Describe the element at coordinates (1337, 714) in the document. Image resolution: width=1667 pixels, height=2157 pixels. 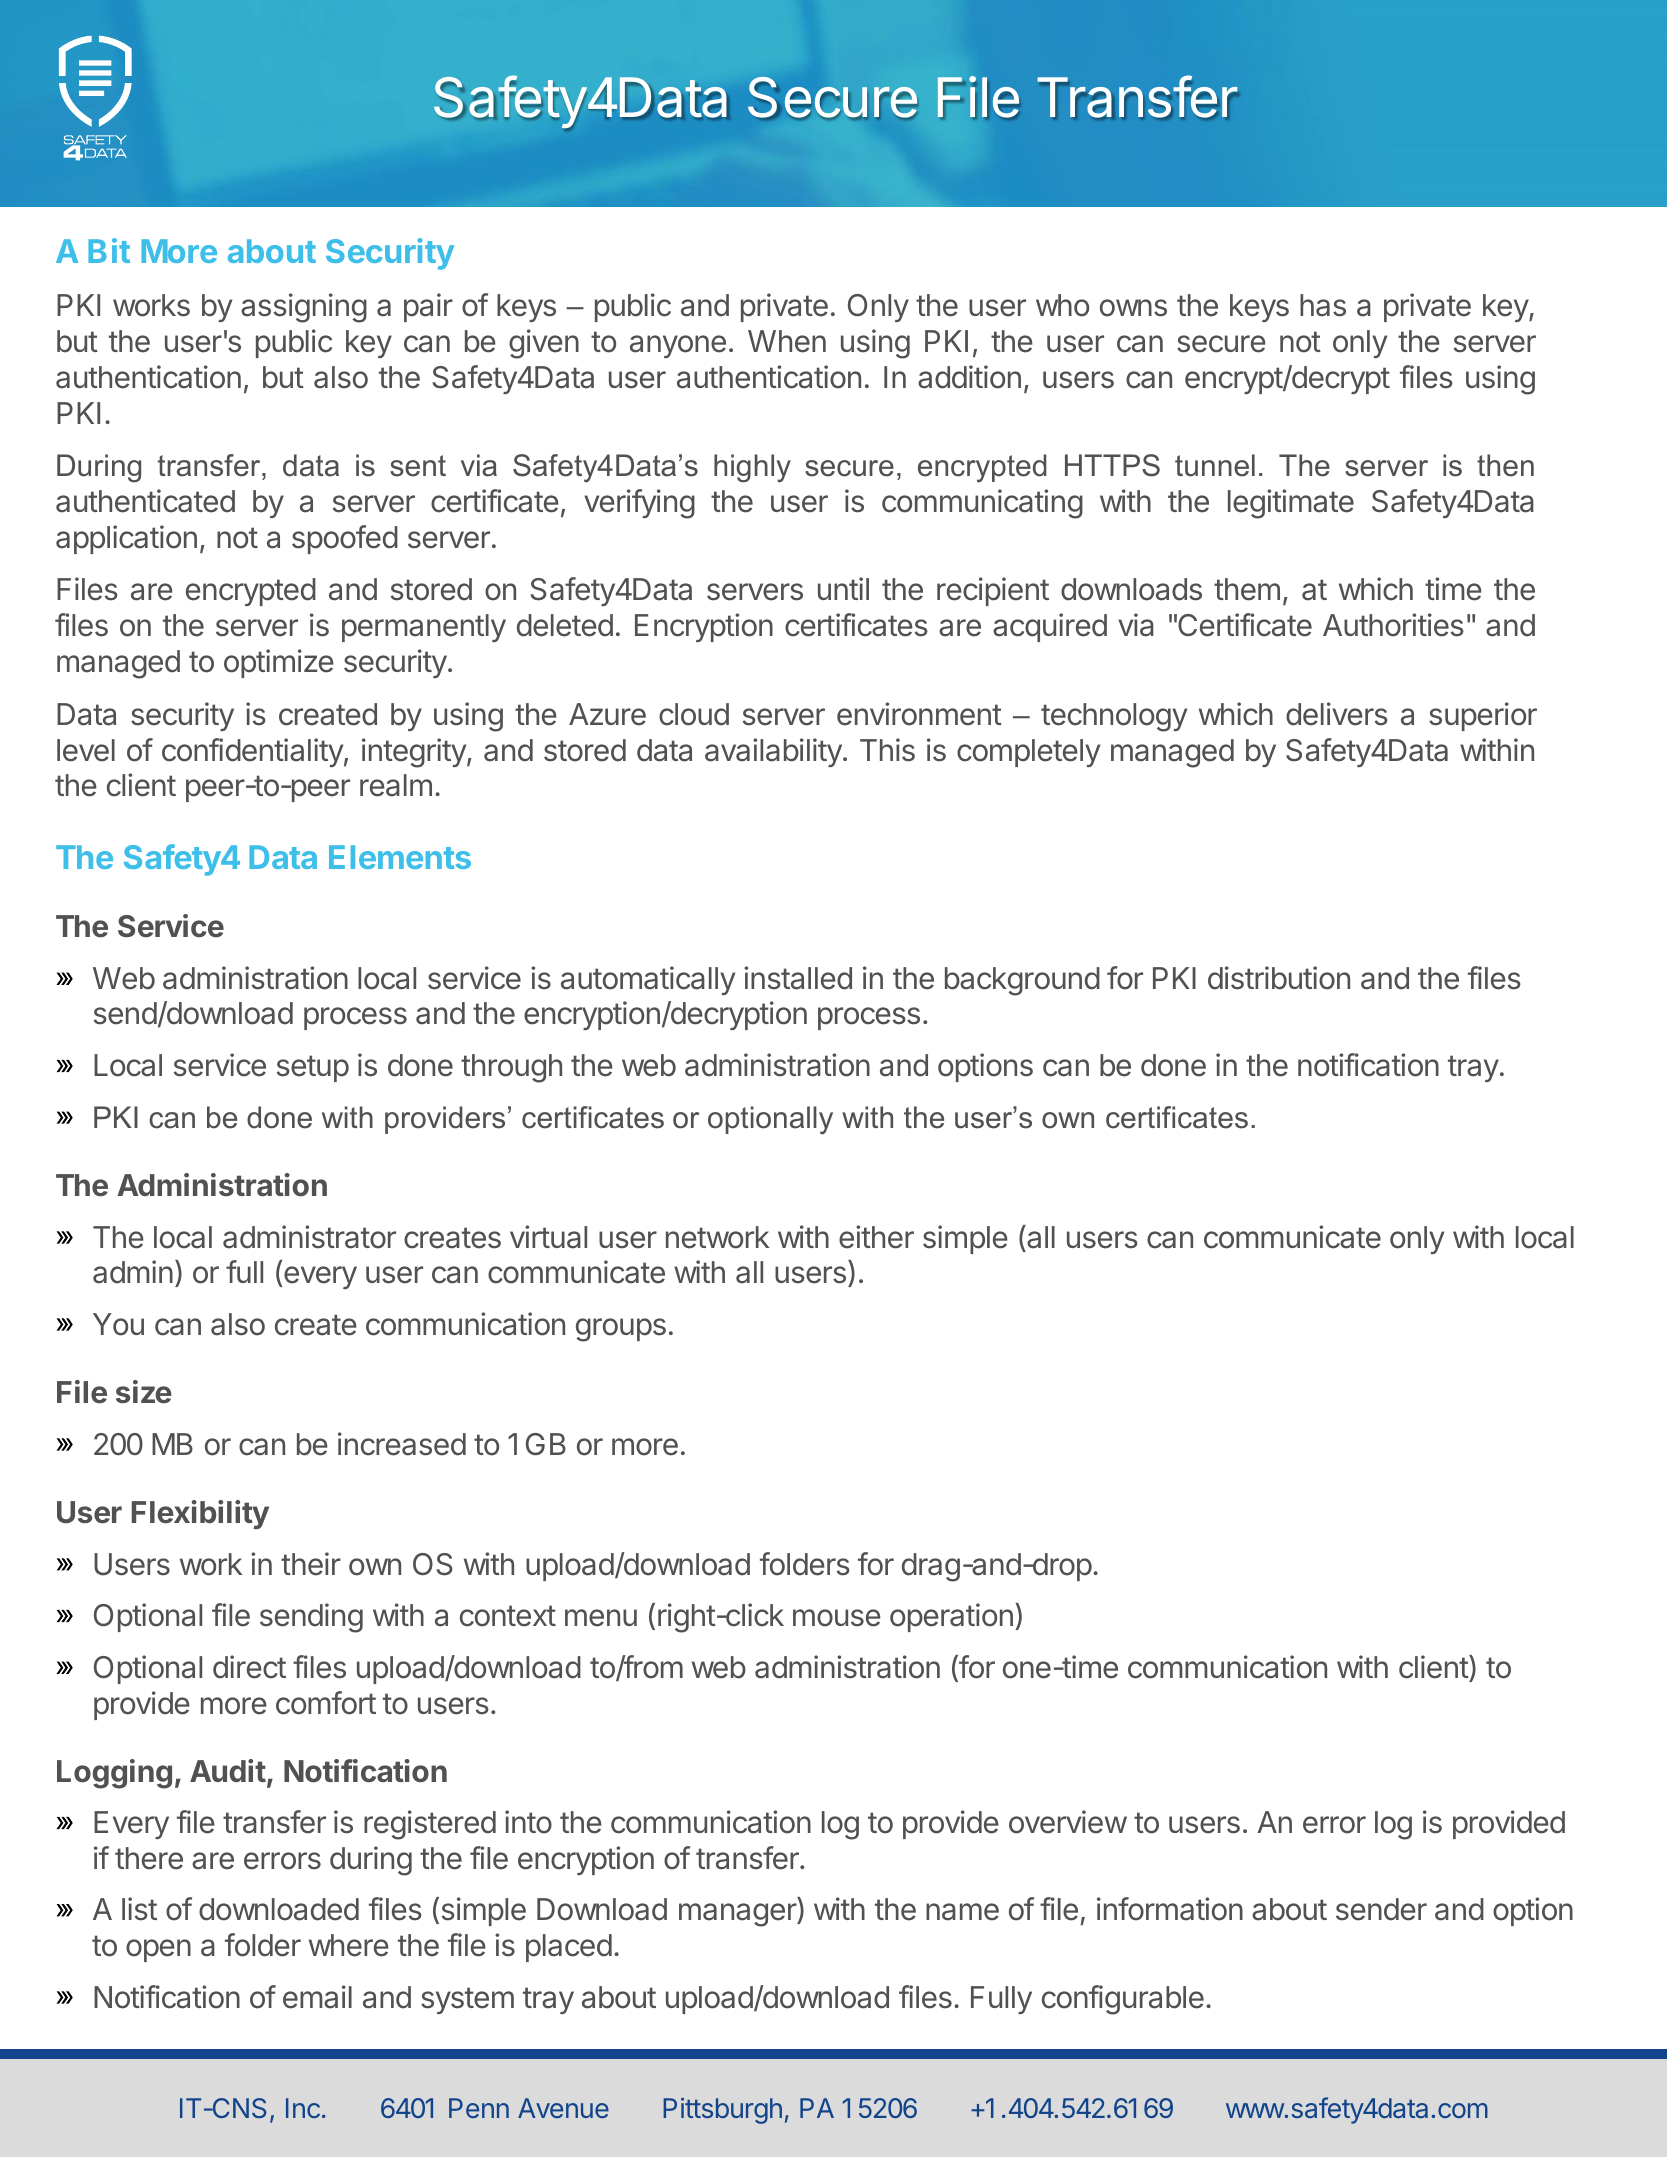
I see `delivers` at that location.
